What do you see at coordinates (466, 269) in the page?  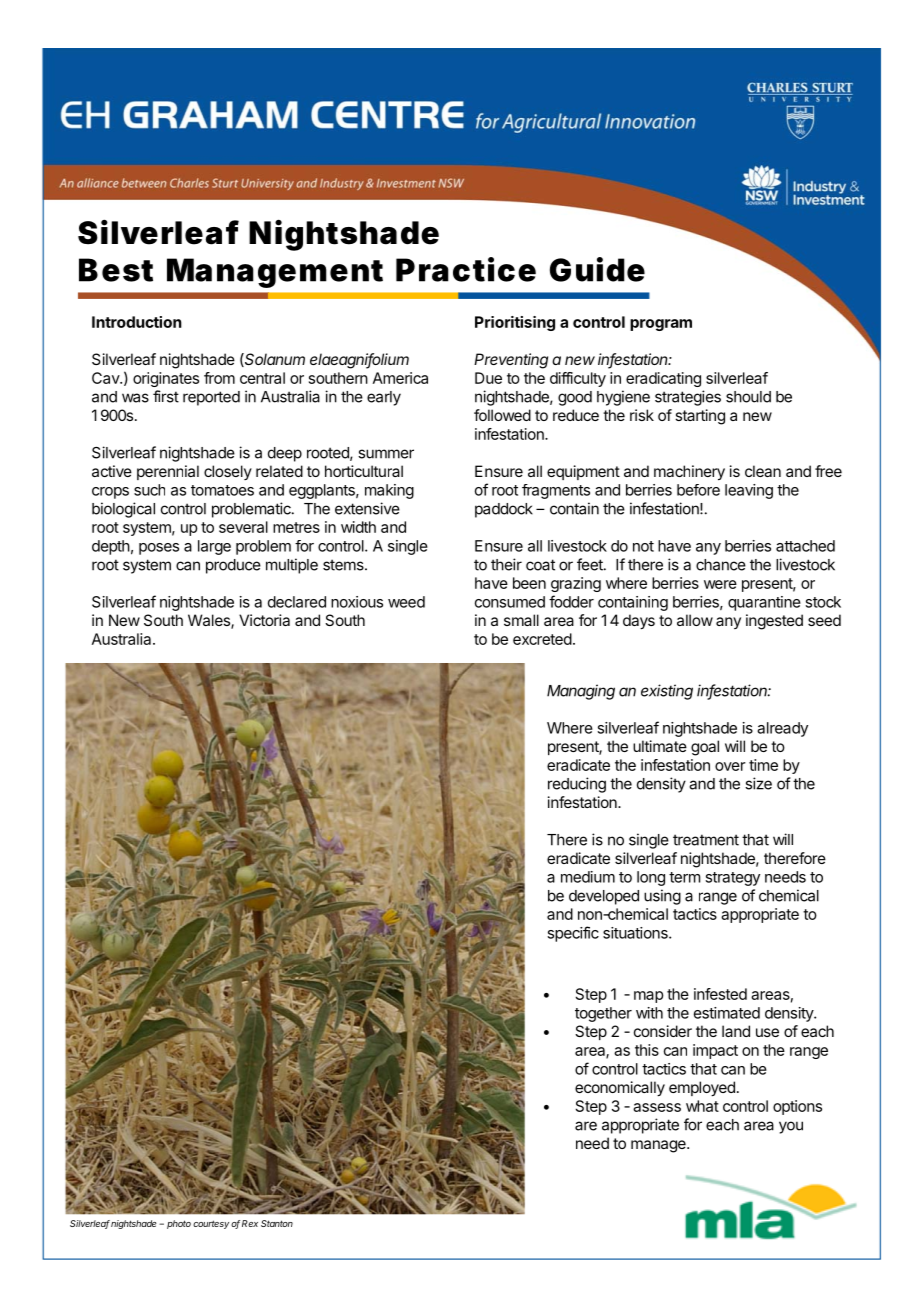 I see `Practice` at bounding box center [466, 269].
